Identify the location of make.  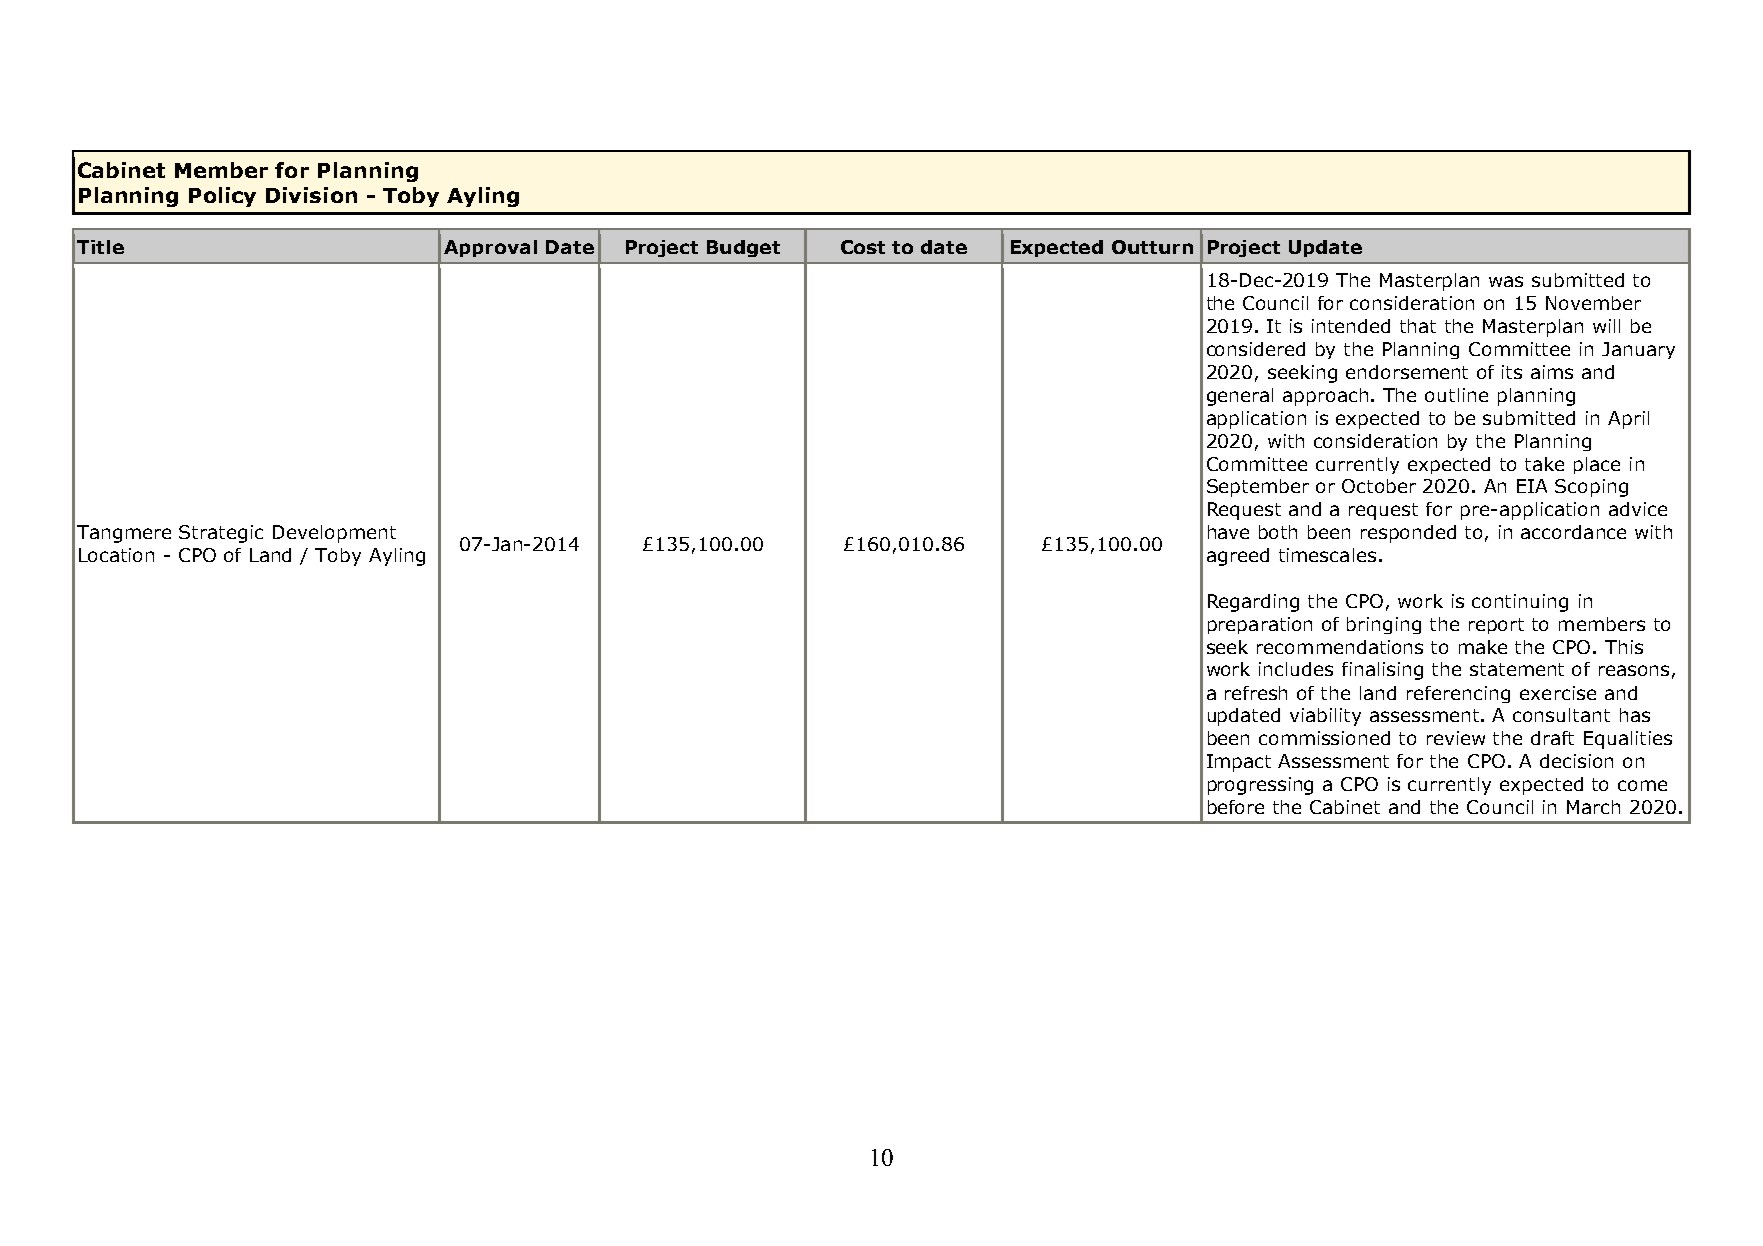
(1483, 647).
